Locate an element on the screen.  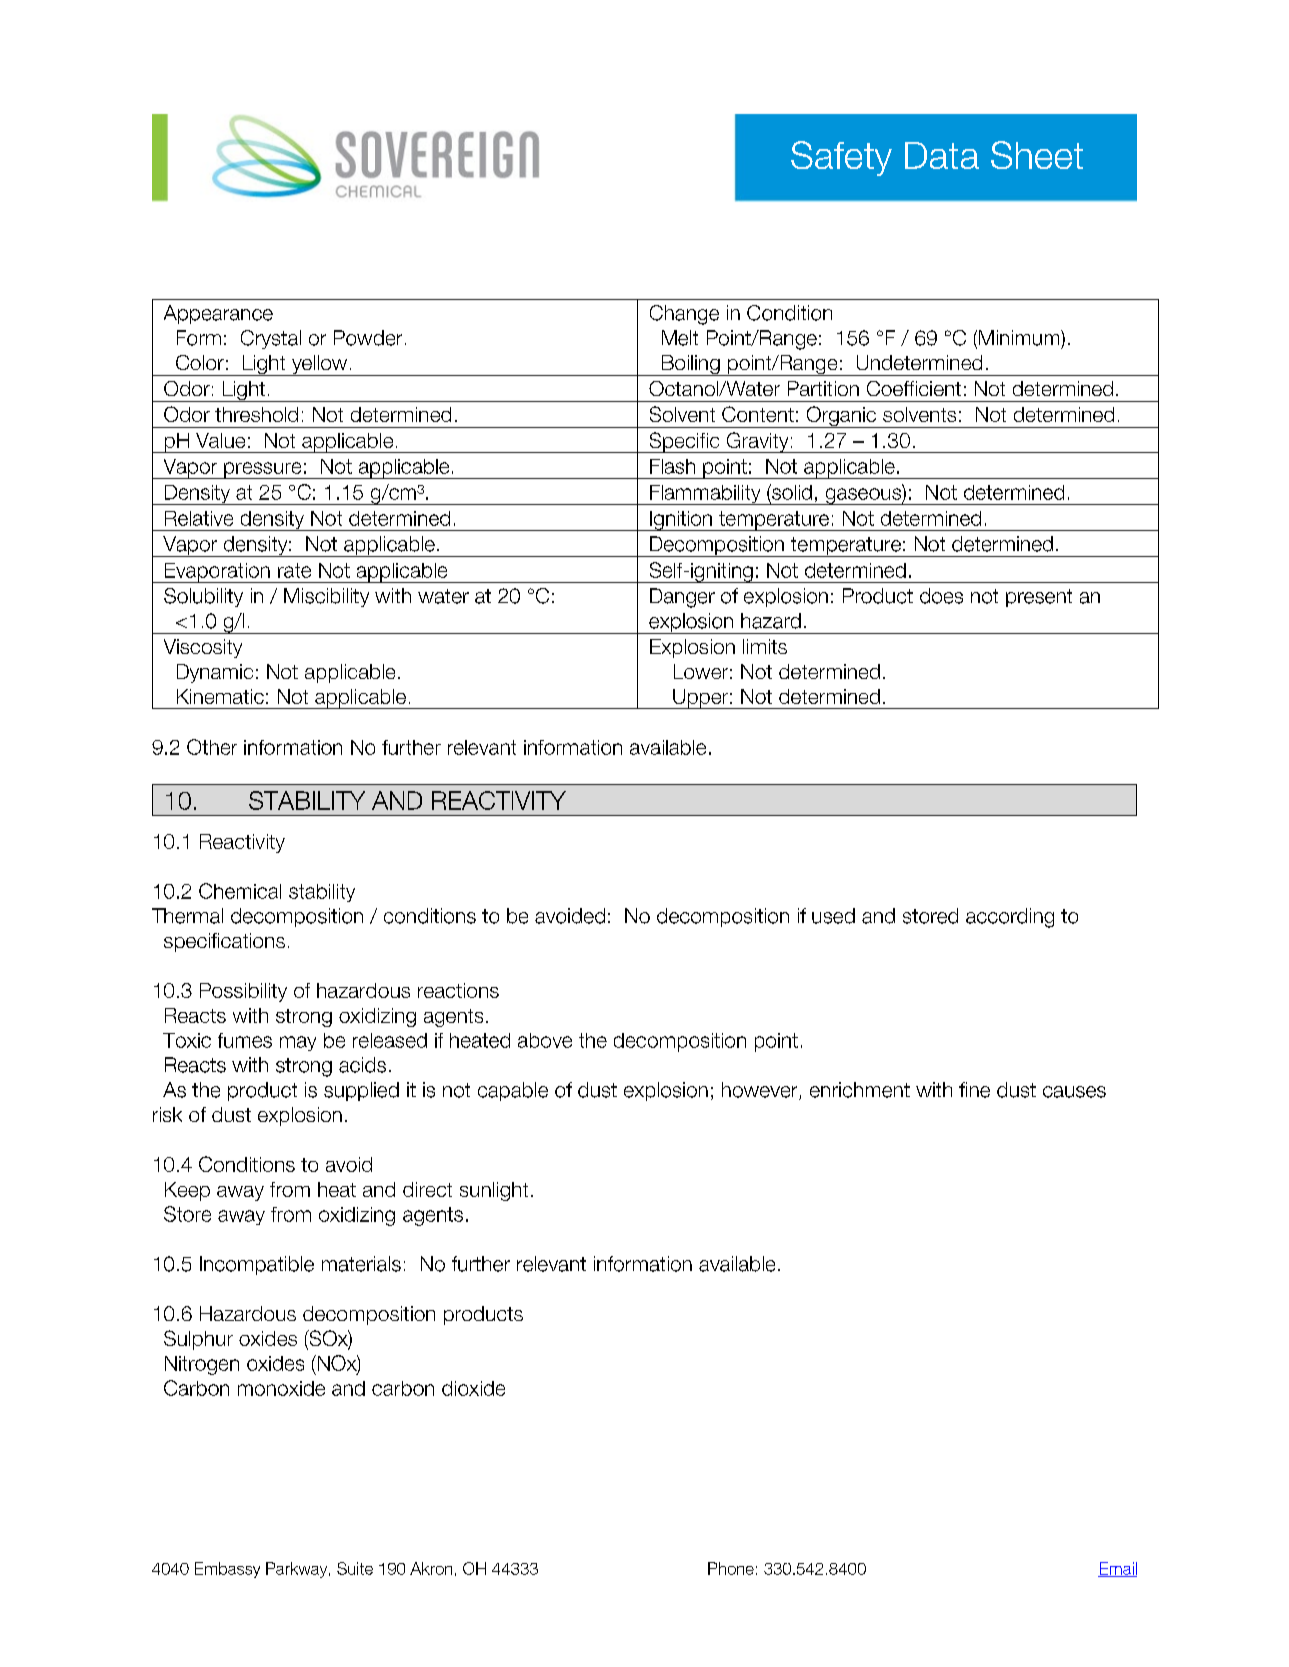
Parkway is located at coordinates (298, 1570).
